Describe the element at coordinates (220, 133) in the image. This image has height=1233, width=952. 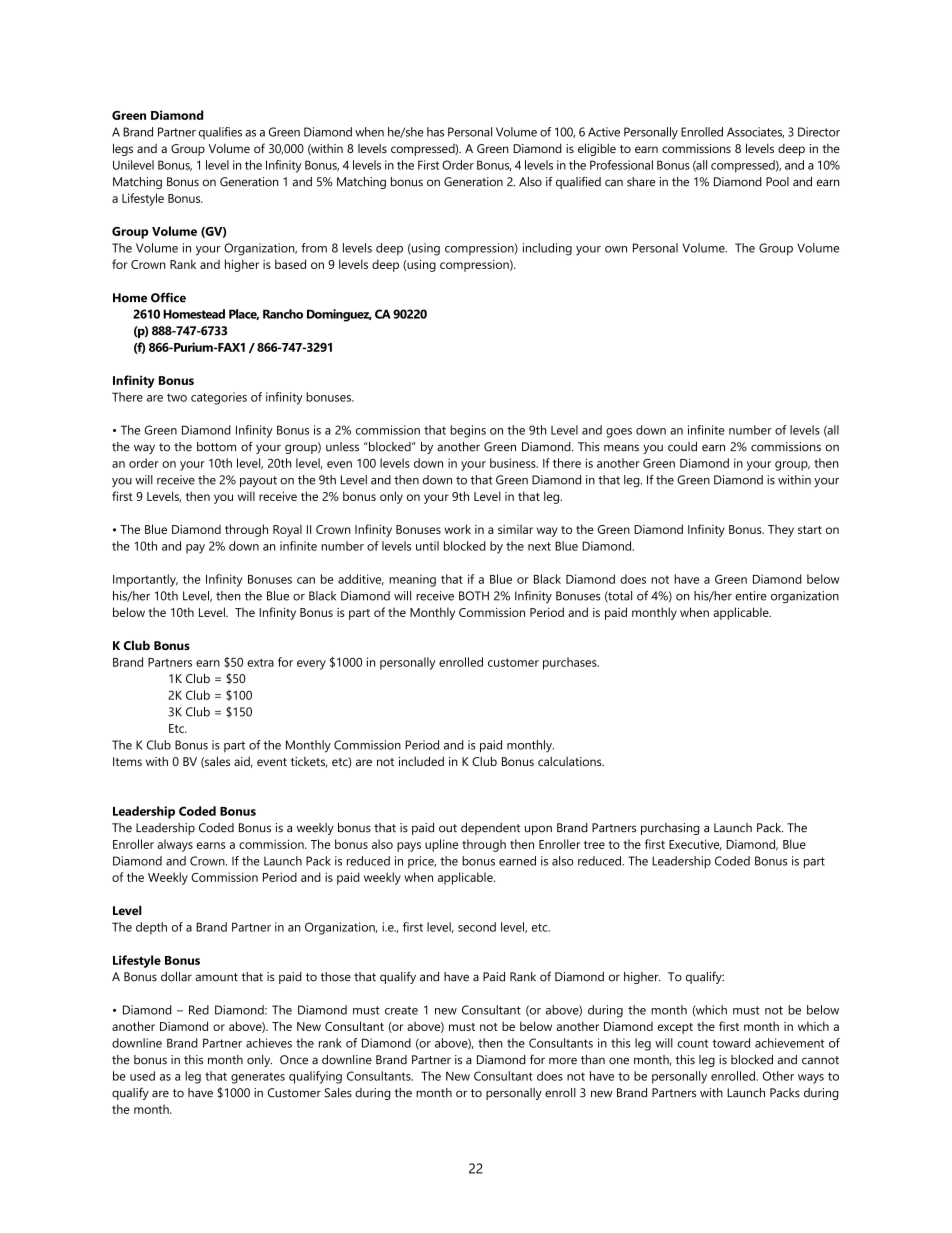
I see `qualifies` at that location.
